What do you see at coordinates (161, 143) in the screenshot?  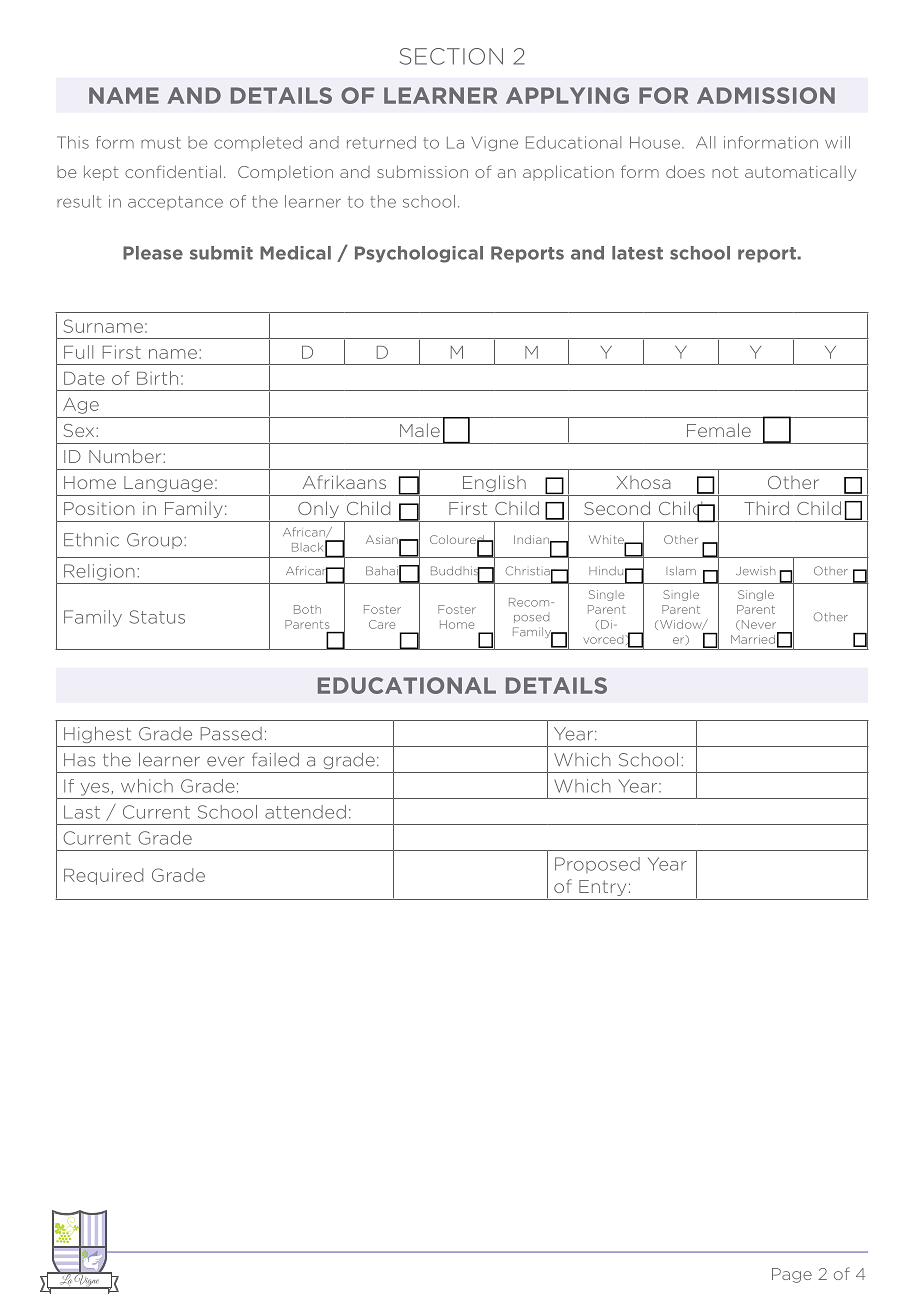 I see `must` at bounding box center [161, 143].
